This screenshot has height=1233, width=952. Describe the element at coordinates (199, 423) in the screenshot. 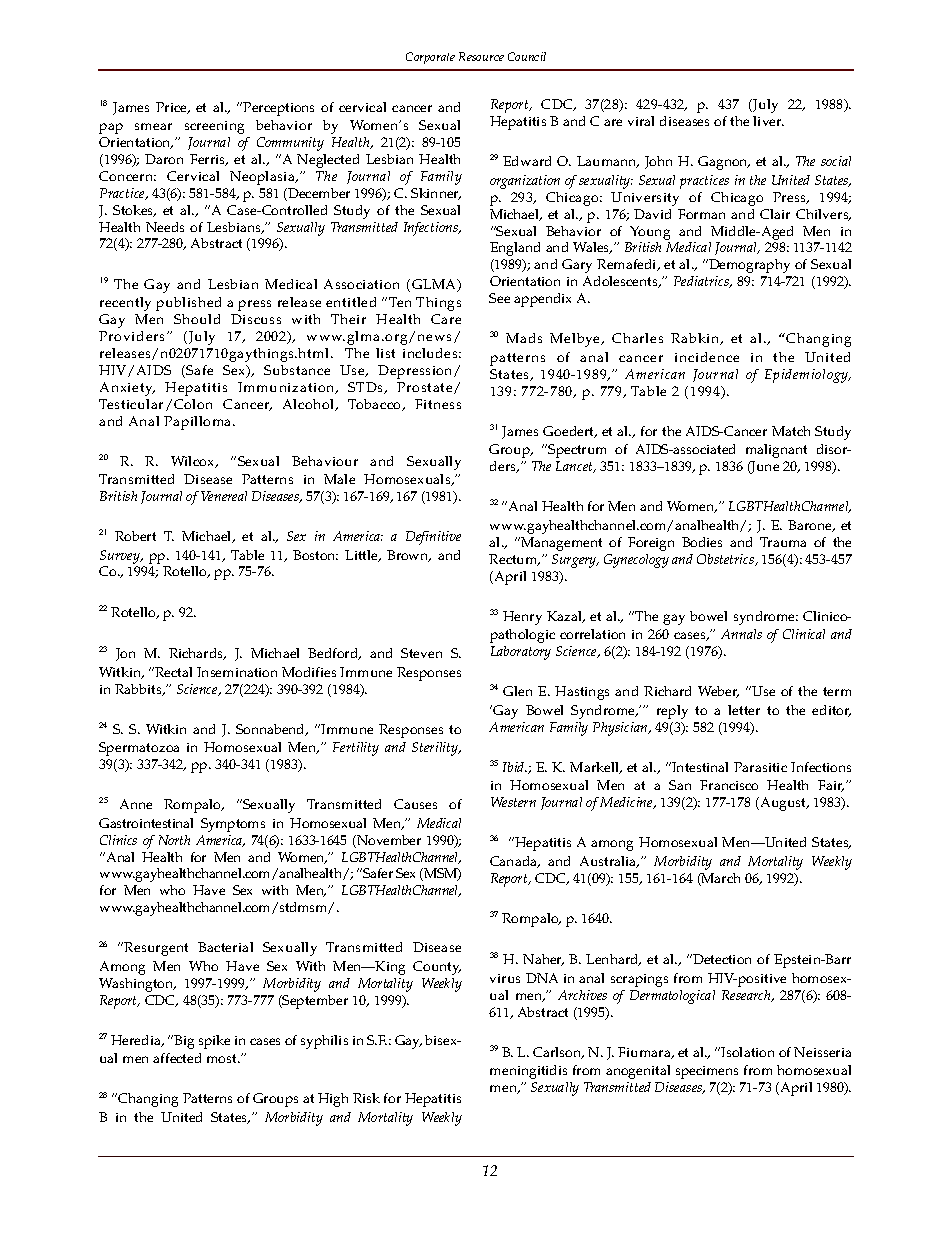

I see `Papilloma` at that location.
